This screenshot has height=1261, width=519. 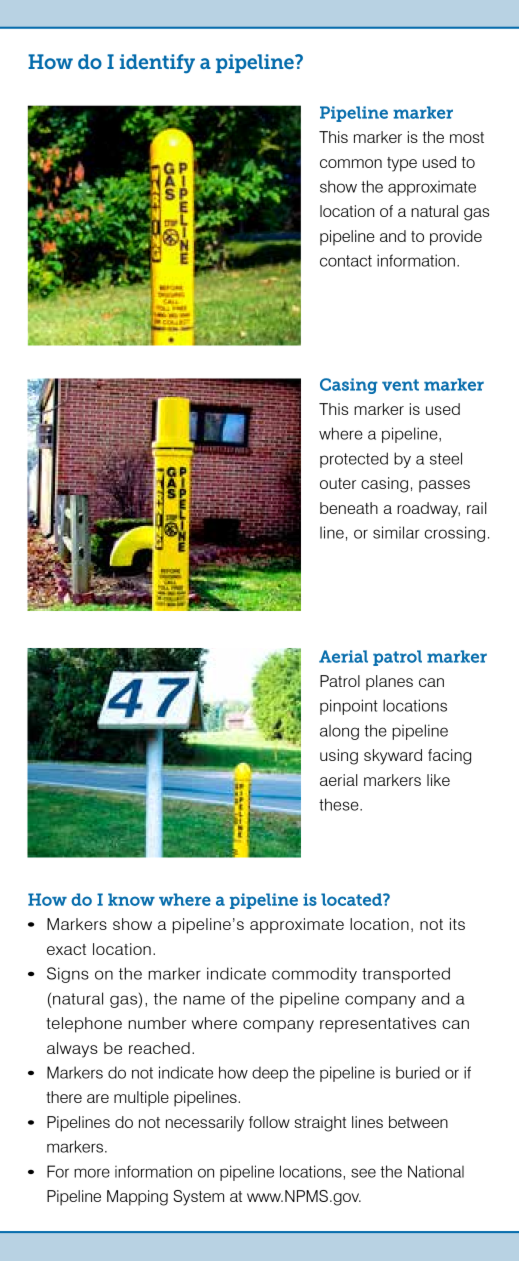 What do you see at coordinates (269, 1122) in the screenshot?
I see `follow` at bounding box center [269, 1122].
